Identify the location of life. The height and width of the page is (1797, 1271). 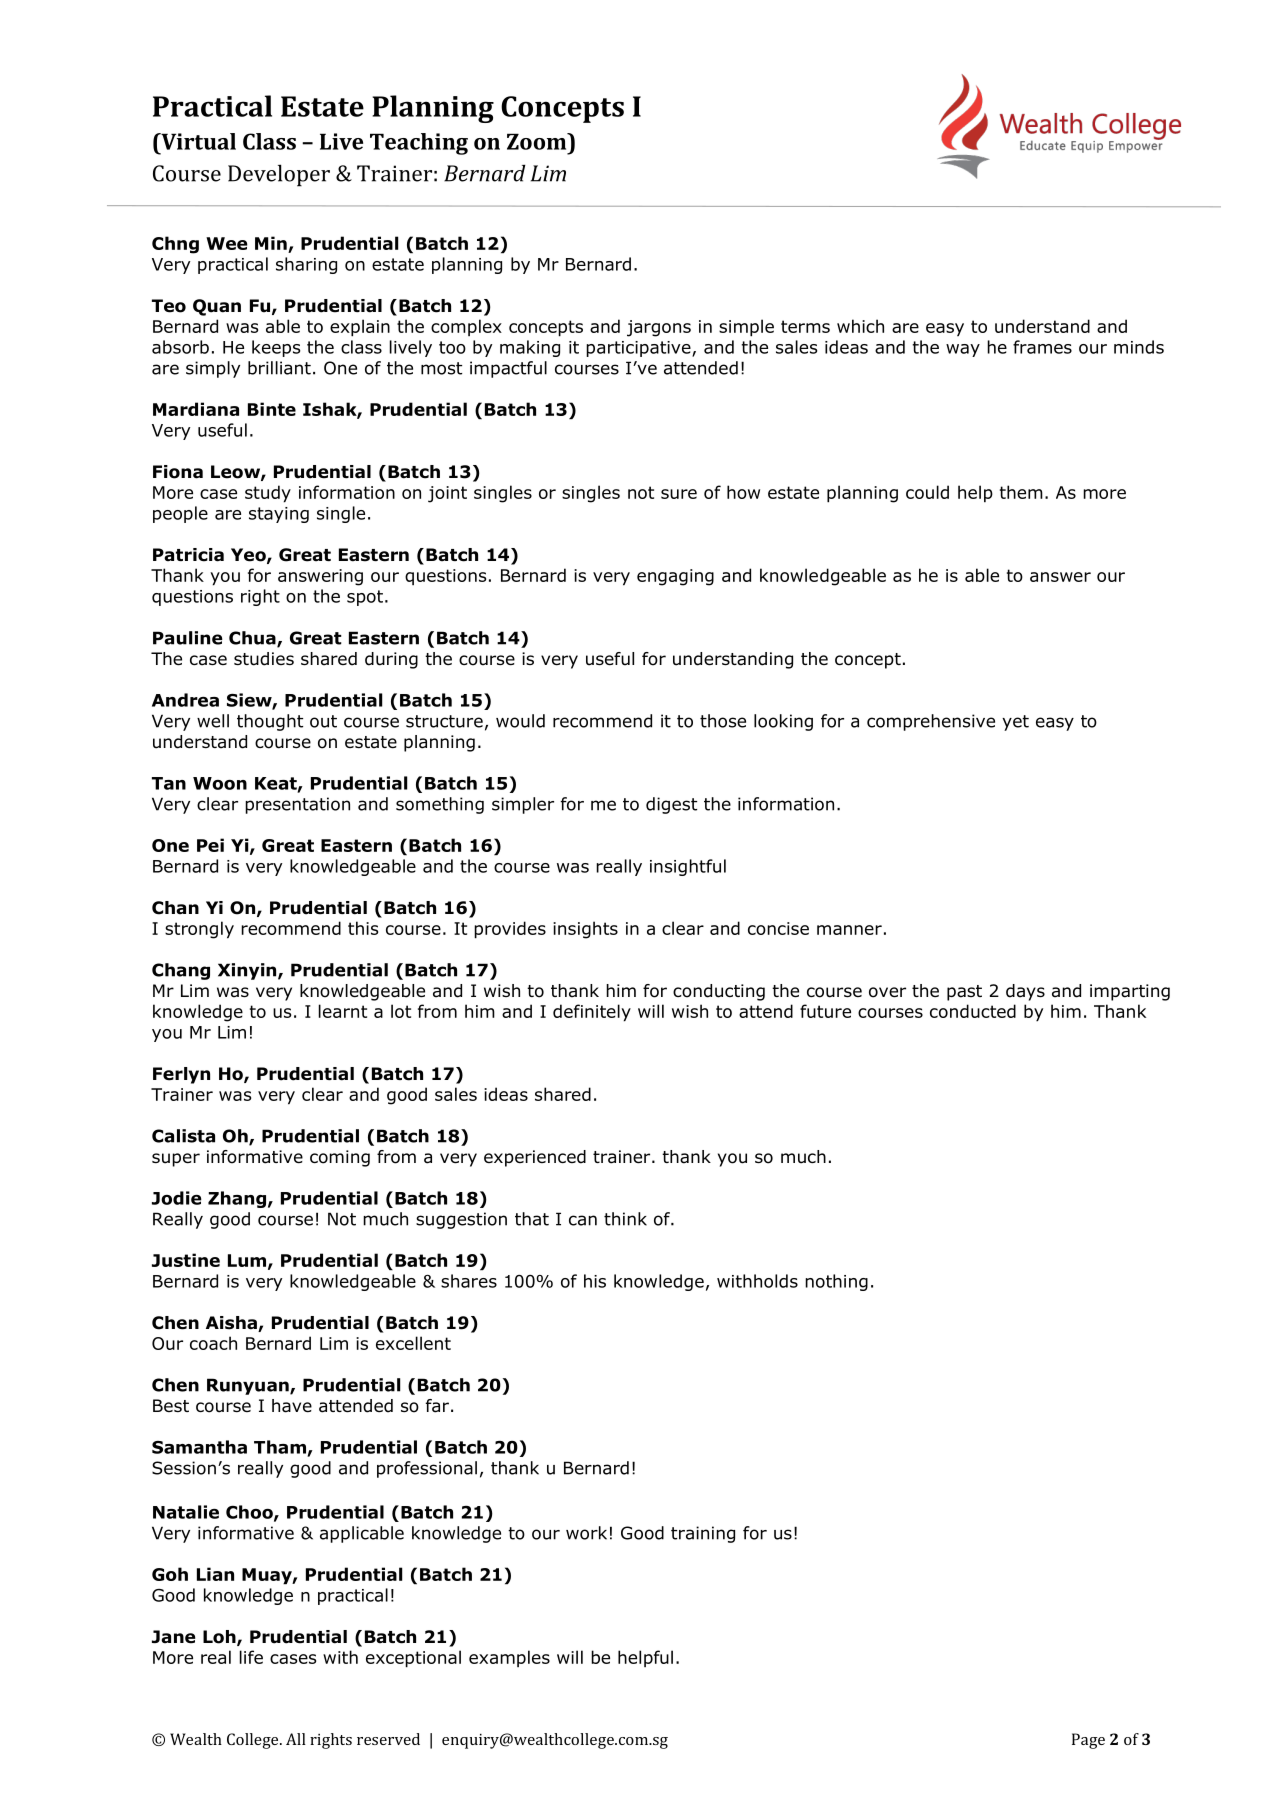
(251, 1657).
